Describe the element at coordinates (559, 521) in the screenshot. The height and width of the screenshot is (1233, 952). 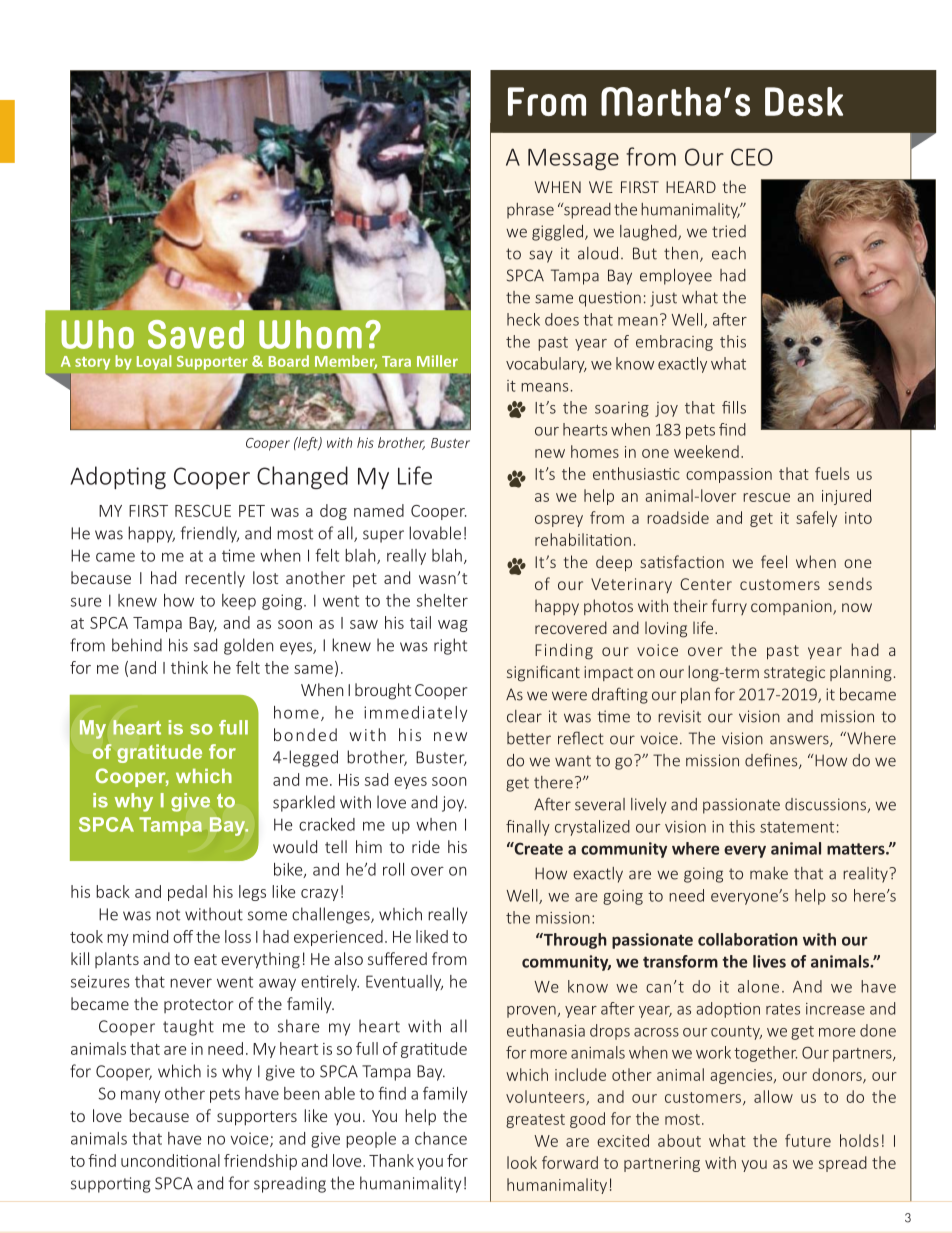
I see `osprey` at that location.
